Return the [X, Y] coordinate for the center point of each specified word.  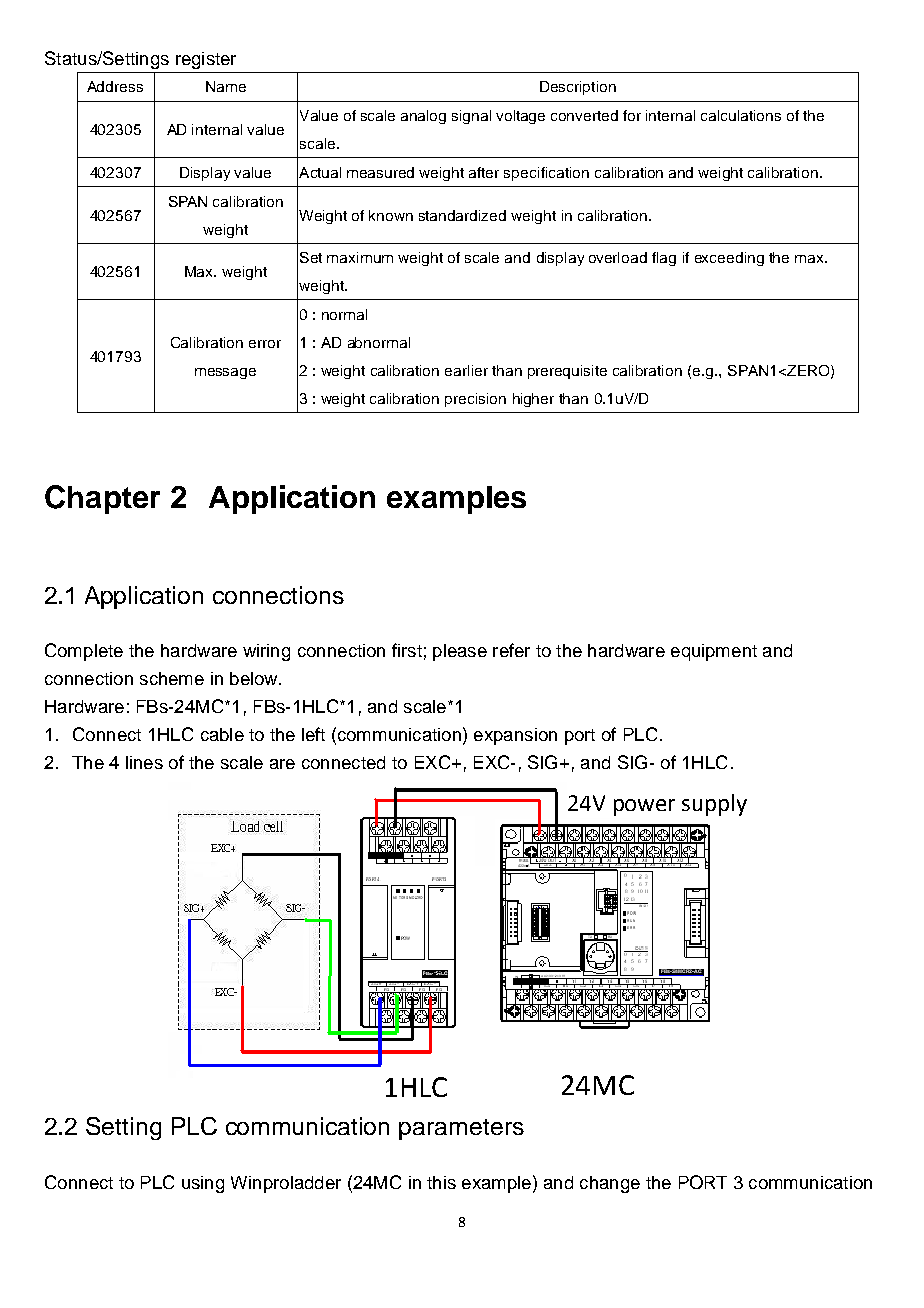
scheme [172, 678]
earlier [466, 370]
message [225, 373]
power [644, 807]
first [407, 650]
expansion [515, 736]
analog [423, 117]
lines [144, 762]
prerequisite [567, 372]
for [632, 115]
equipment [714, 652]
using [203, 1184]
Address [115, 86]
